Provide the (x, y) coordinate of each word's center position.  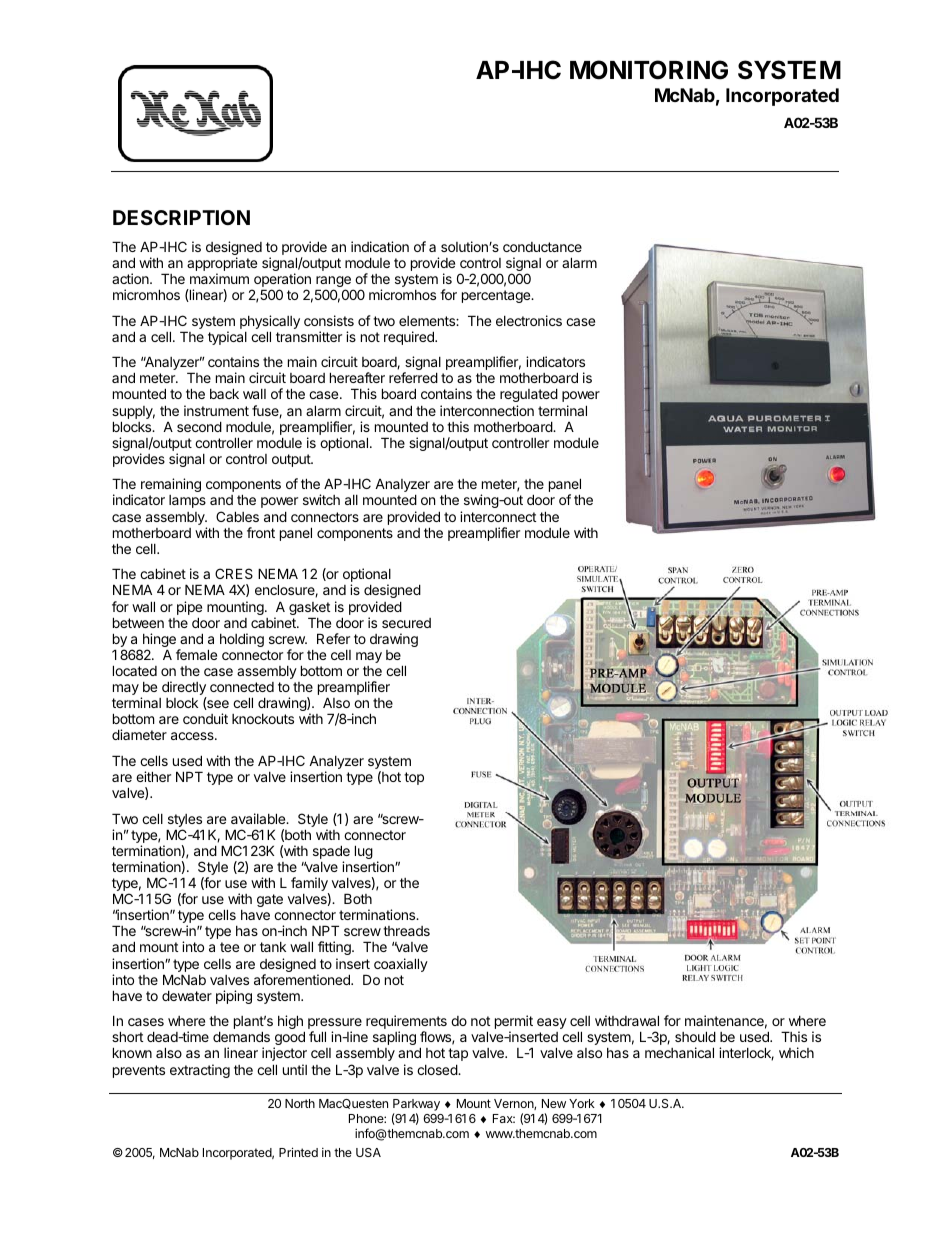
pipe (189, 608)
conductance (542, 247)
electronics (529, 320)
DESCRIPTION (181, 217)
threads (406, 931)
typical (227, 338)
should (695, 1036)
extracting (200, 1071)
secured (406, 623)
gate (270, 900)
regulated (529, 397)
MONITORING (649, 70)
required (410, 338)
